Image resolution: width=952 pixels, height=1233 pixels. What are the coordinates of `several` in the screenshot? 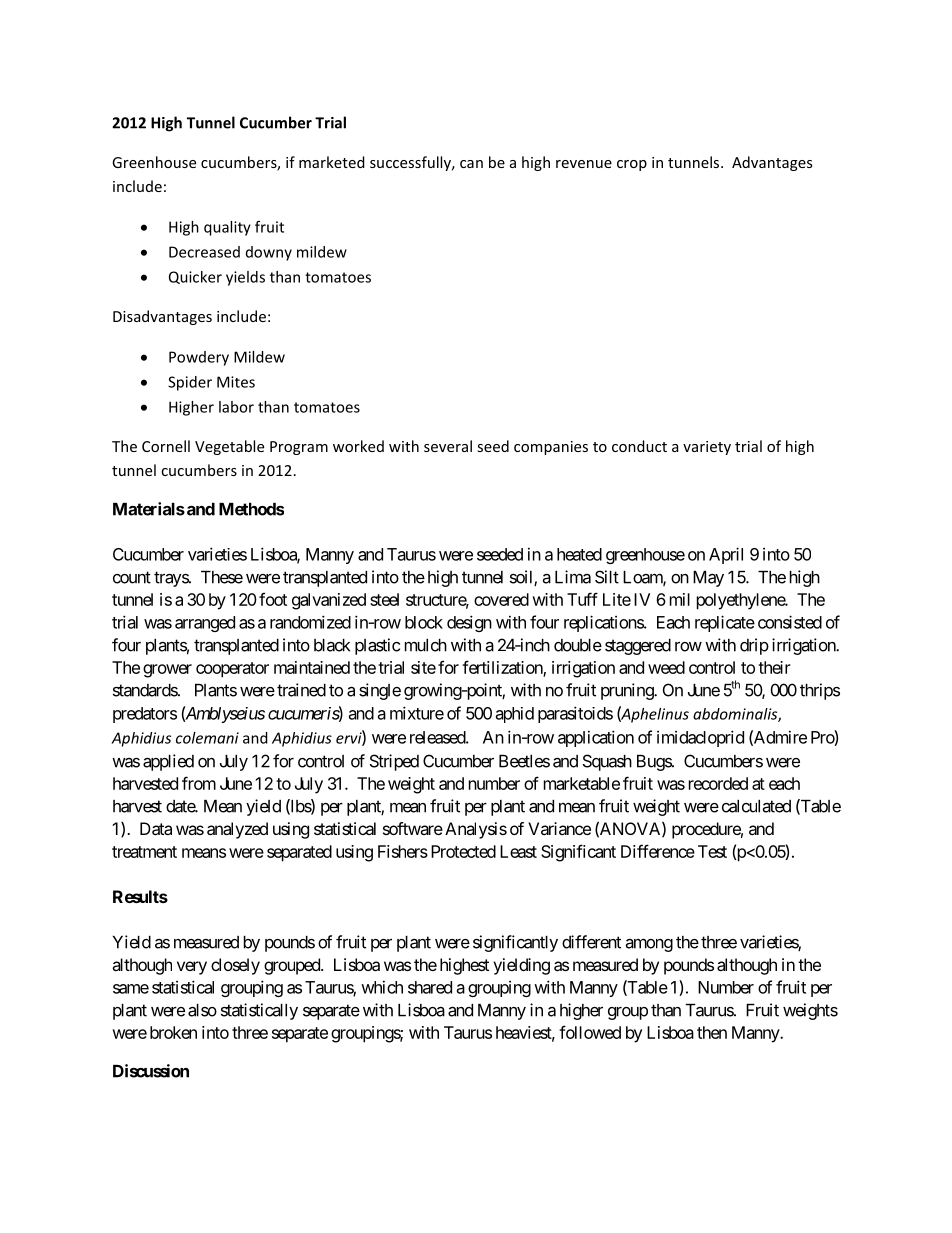 It's located at (448, 446).
